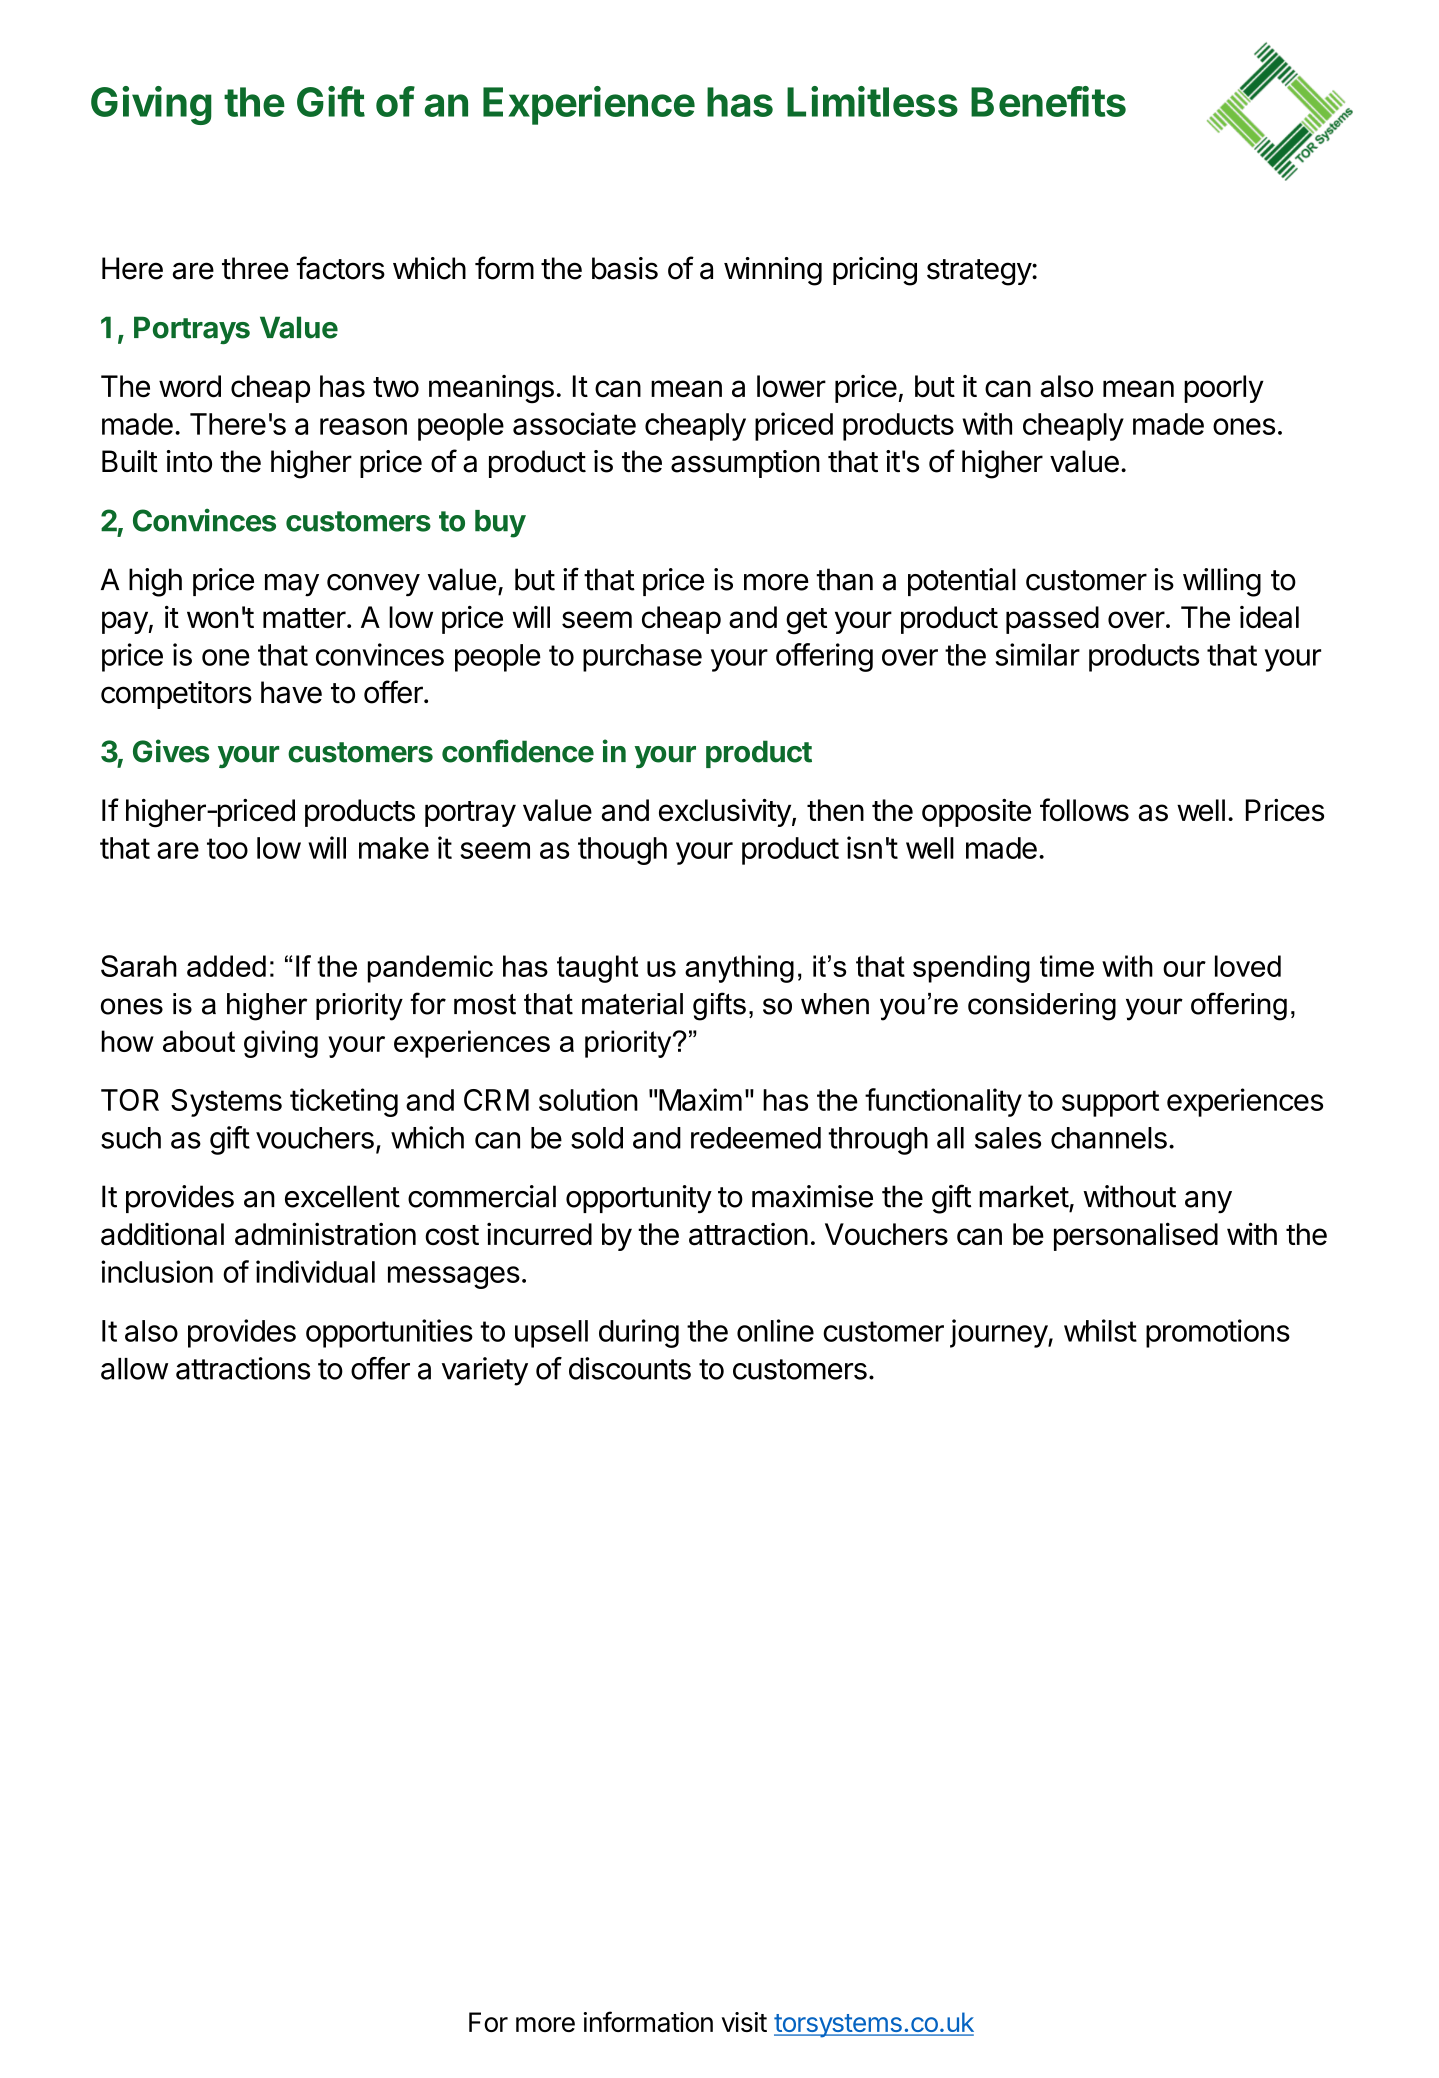 The height and width of the screenshot is (2078, 1439). Describe the element at coordinates (255, 268) in the screenshot. I see `three` at that location.
